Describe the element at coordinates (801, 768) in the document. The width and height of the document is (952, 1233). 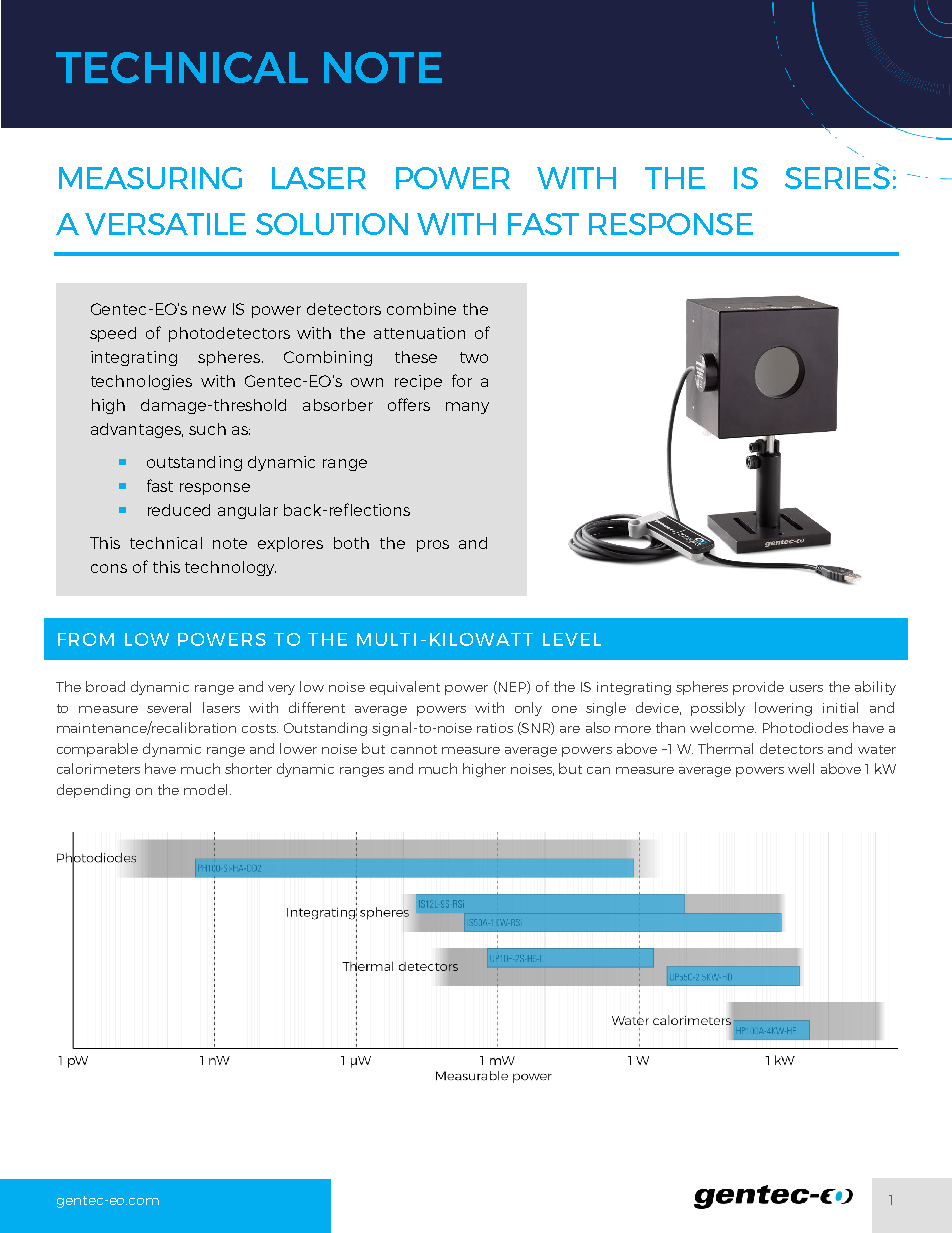
I see `well` at that location.
